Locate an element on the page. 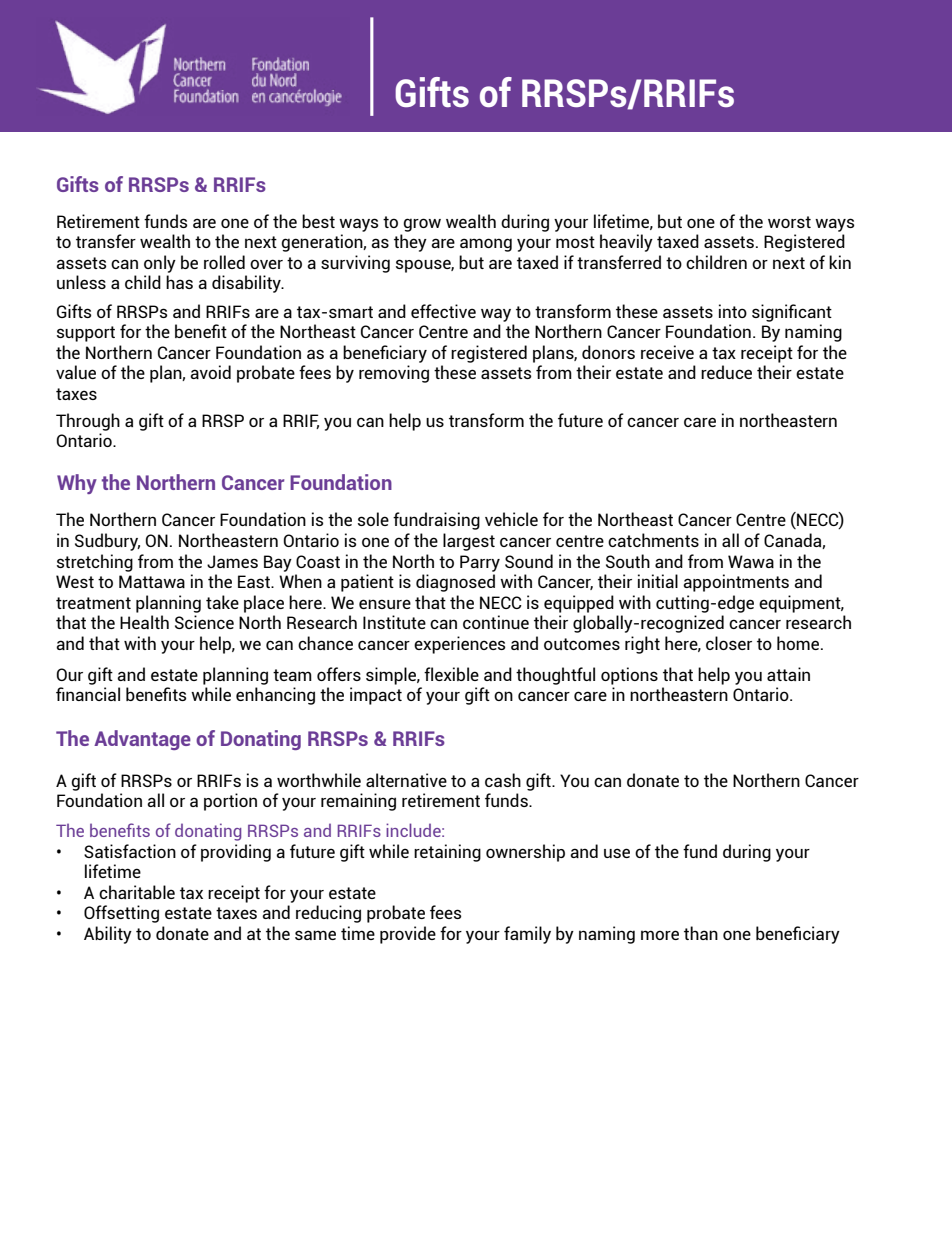  appointments is located at coordinates (736, 583).
